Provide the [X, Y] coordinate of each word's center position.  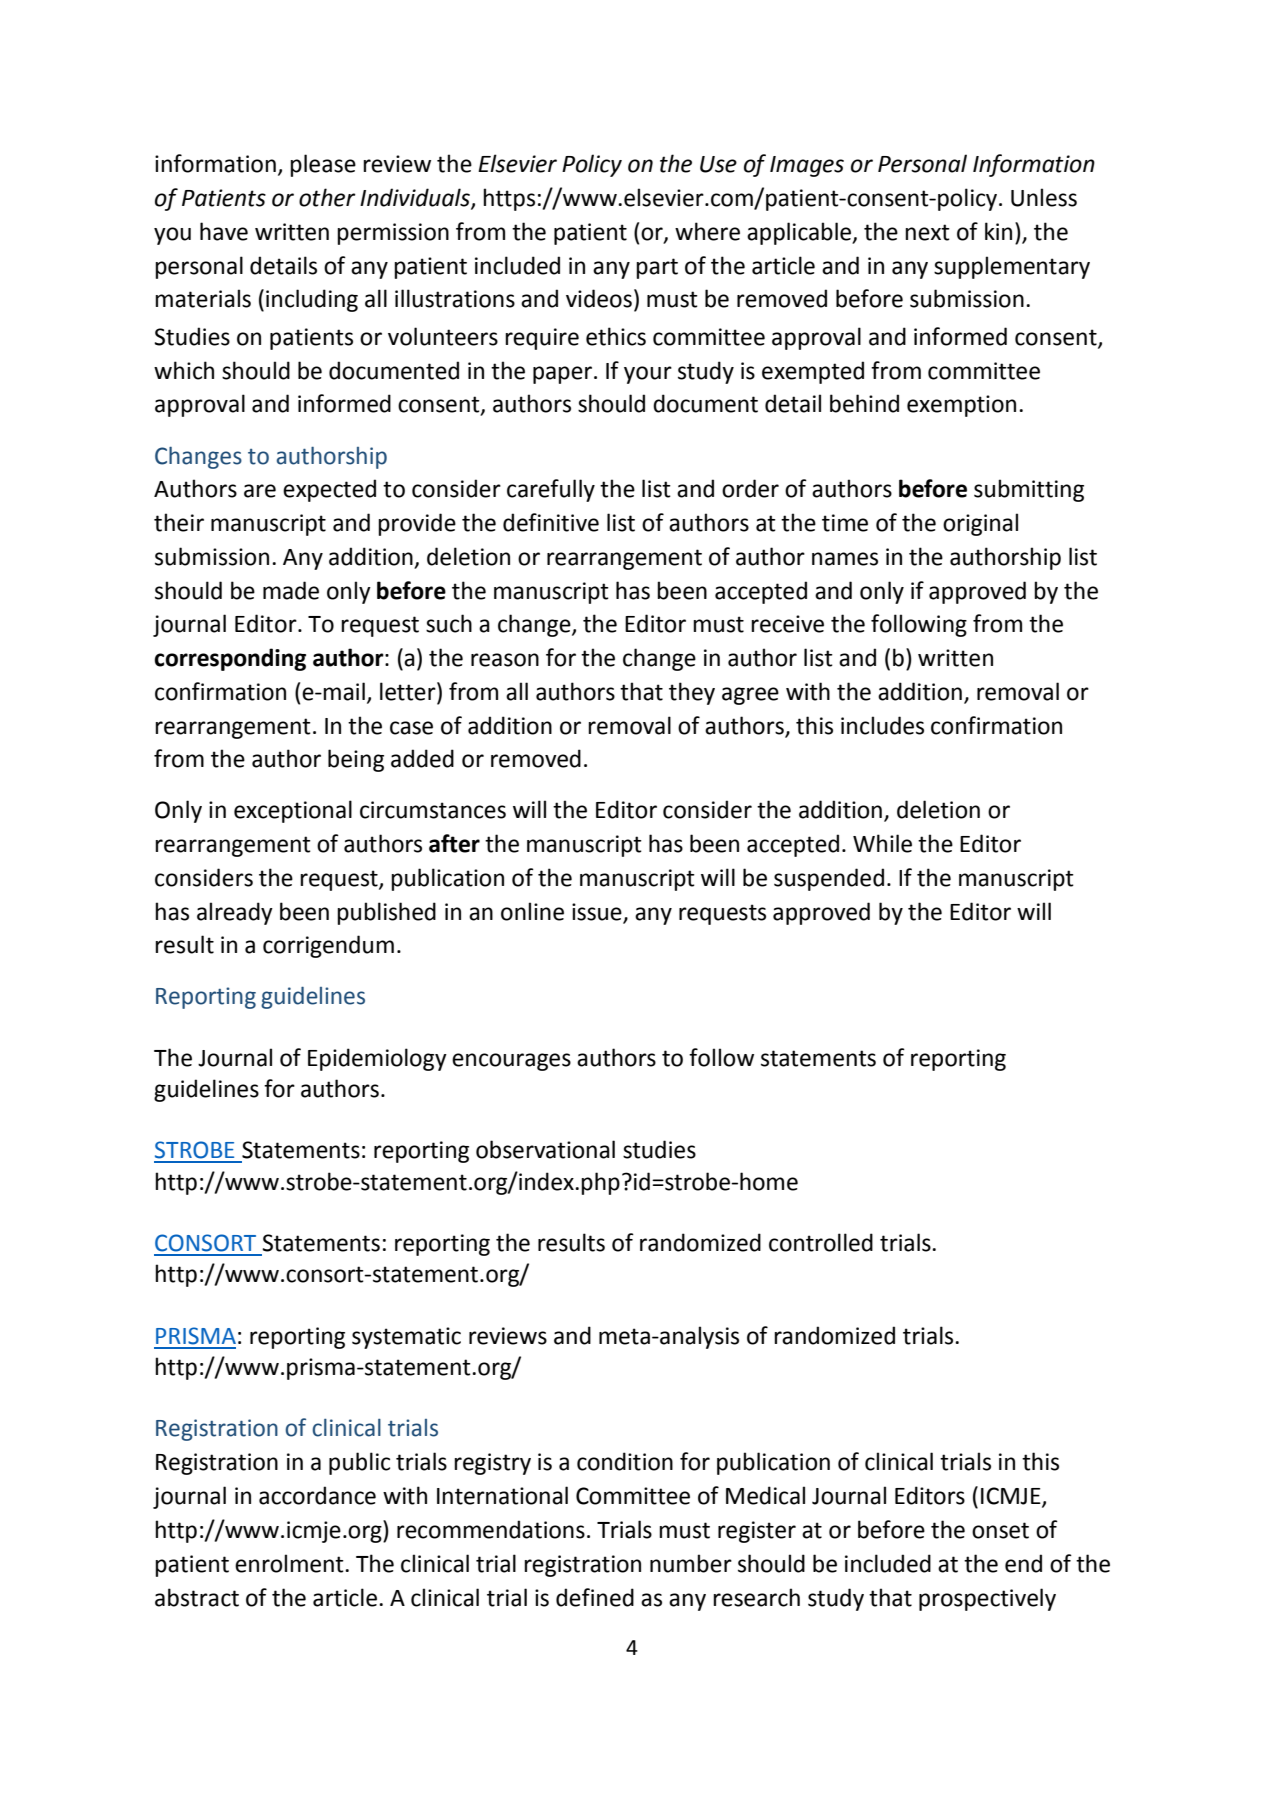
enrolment [290, 1563]
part [657, 268]
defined [595, 1597]
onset [1000, 1530]
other [327, 197]
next [927, 232]
